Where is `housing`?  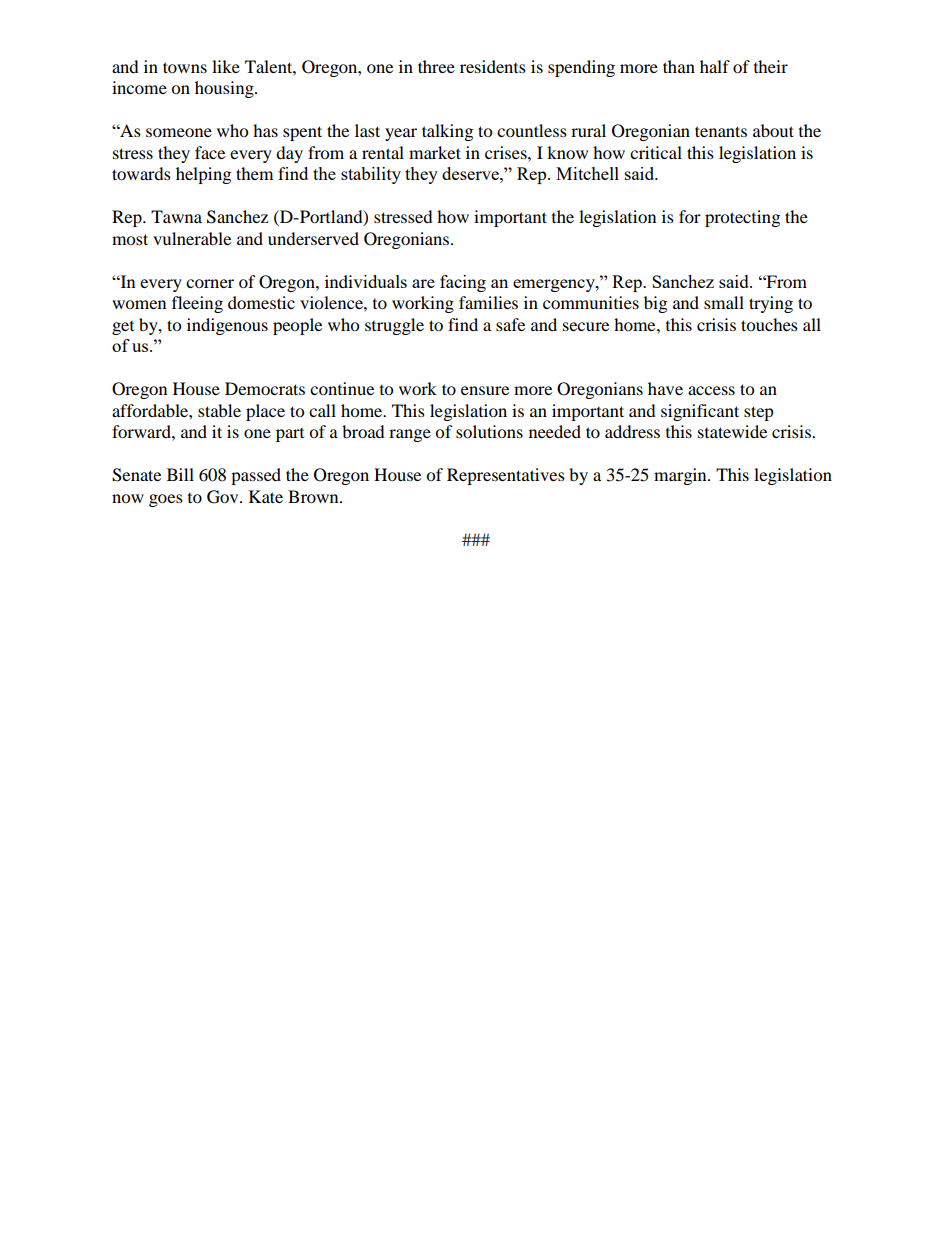
housing is located at coordinates (225, 89).
